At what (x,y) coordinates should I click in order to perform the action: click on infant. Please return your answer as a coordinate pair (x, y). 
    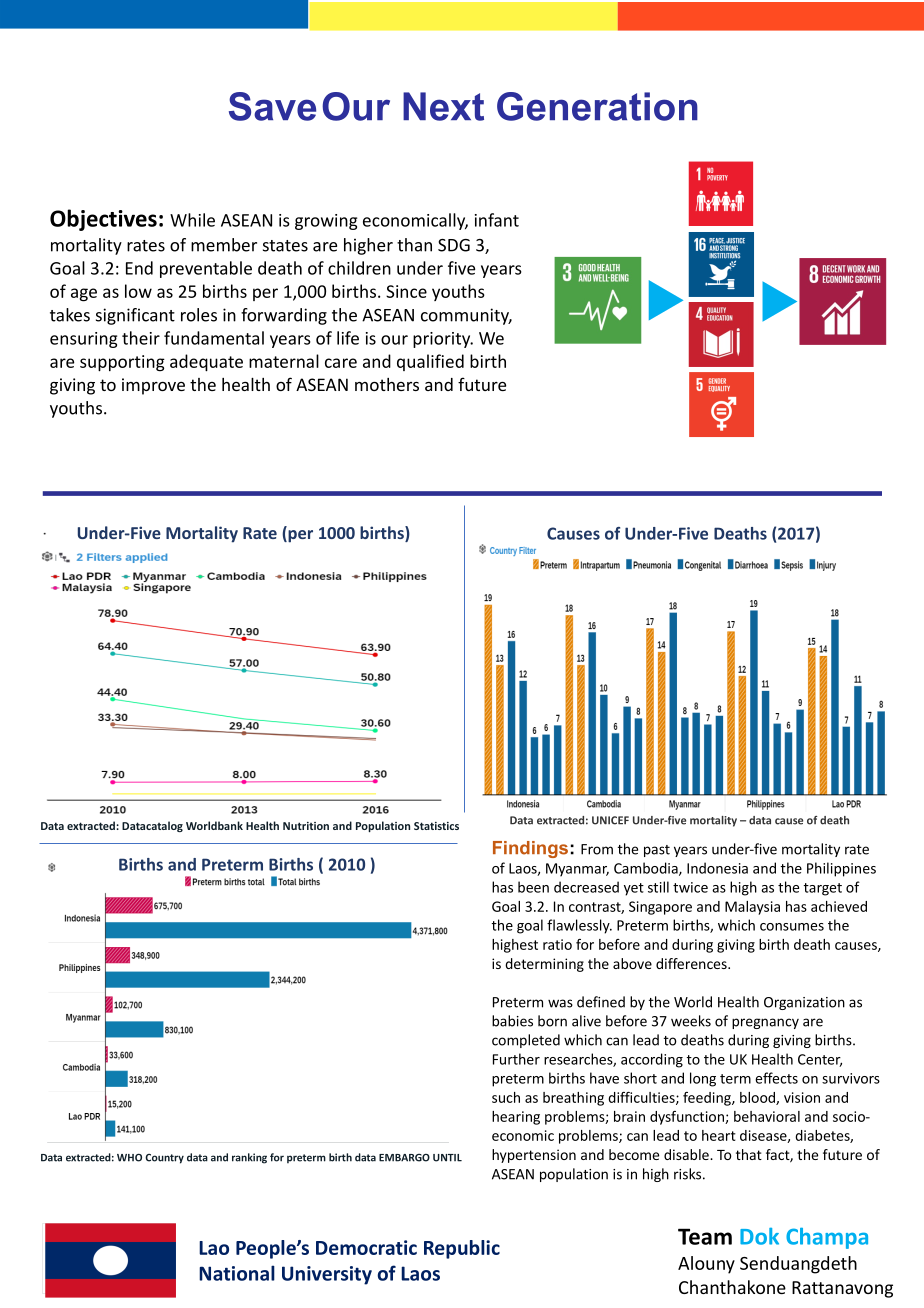
    Looking at the image, I should click on (497, 220).
